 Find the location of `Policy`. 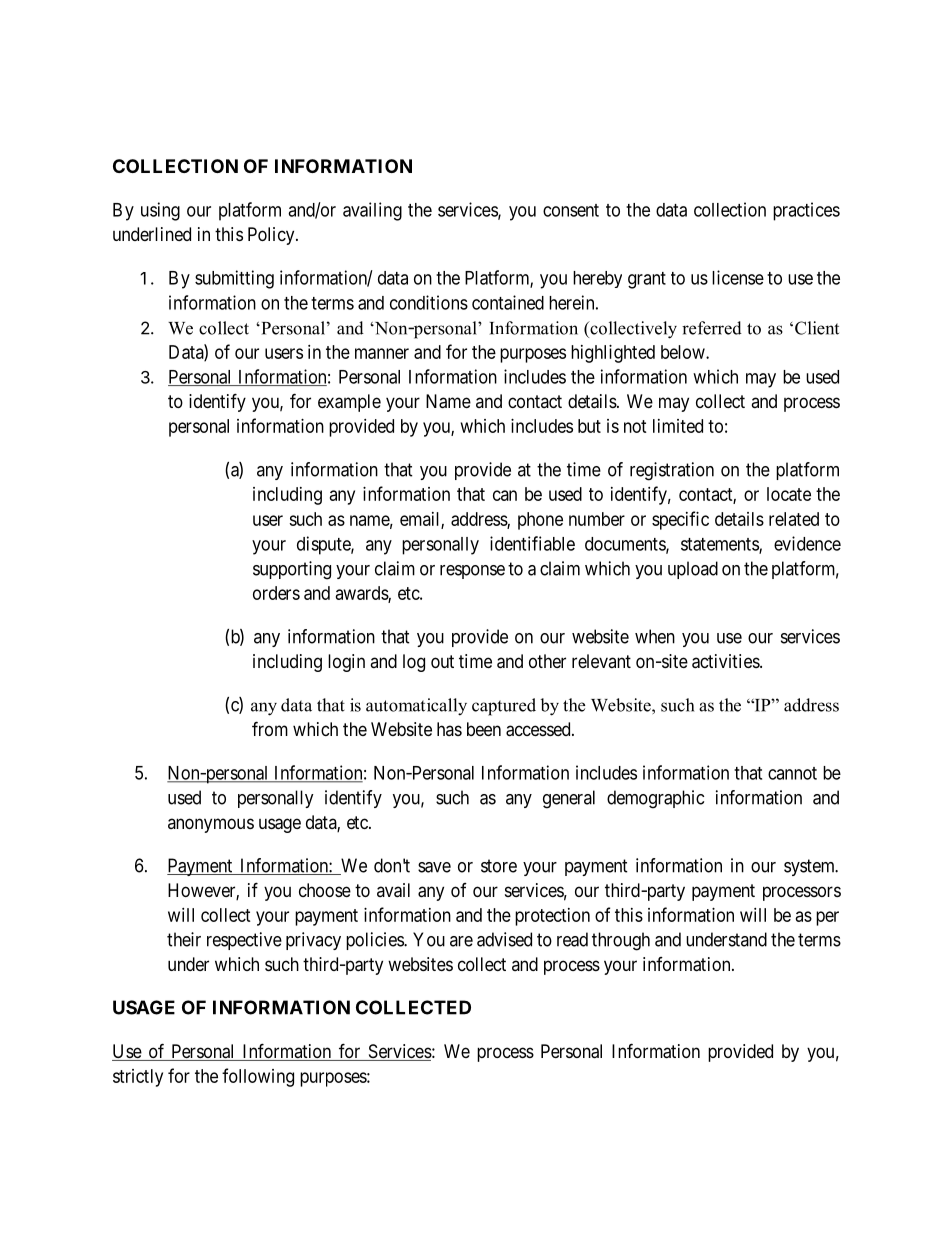

Policy is located at coordinates (272, 236).
